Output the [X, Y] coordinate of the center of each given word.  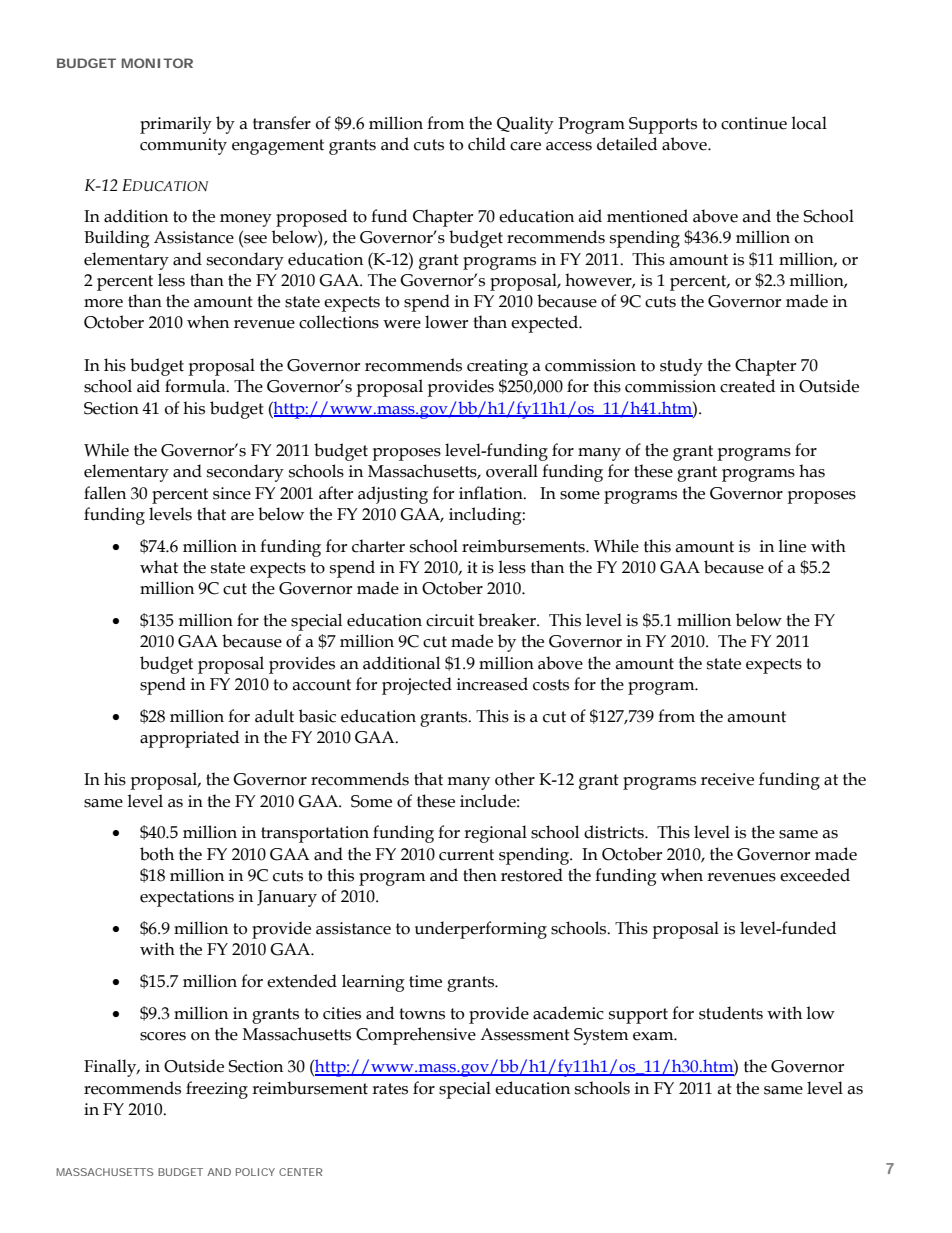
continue [754, 123]
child [487, 144]
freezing [217, 1090]
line [792, 546]
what [159, 567]
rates [390, 1089]
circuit [450, 620]
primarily [176, 125]
